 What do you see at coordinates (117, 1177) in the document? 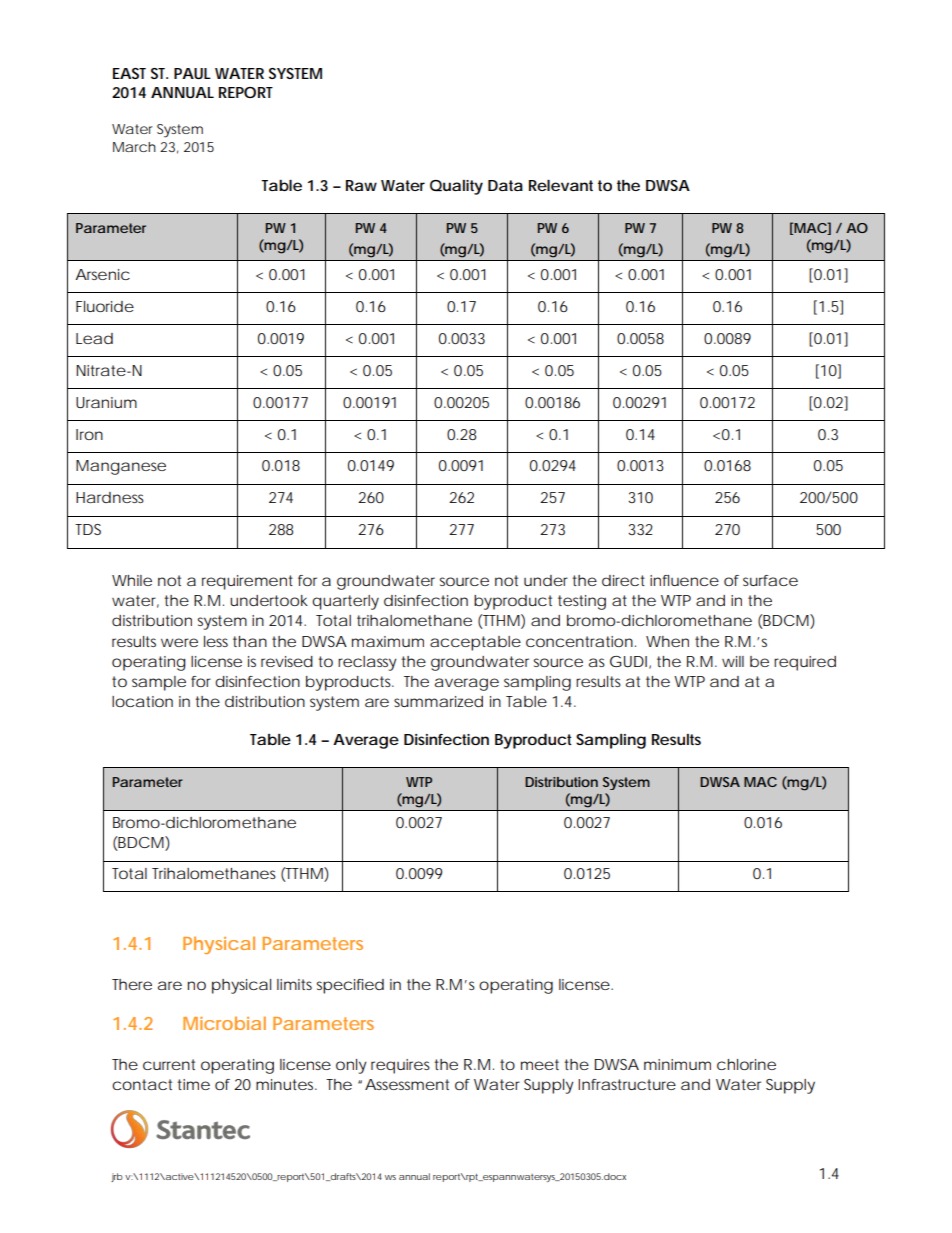
I see `jrb` at bounding box center [117, 1177].
